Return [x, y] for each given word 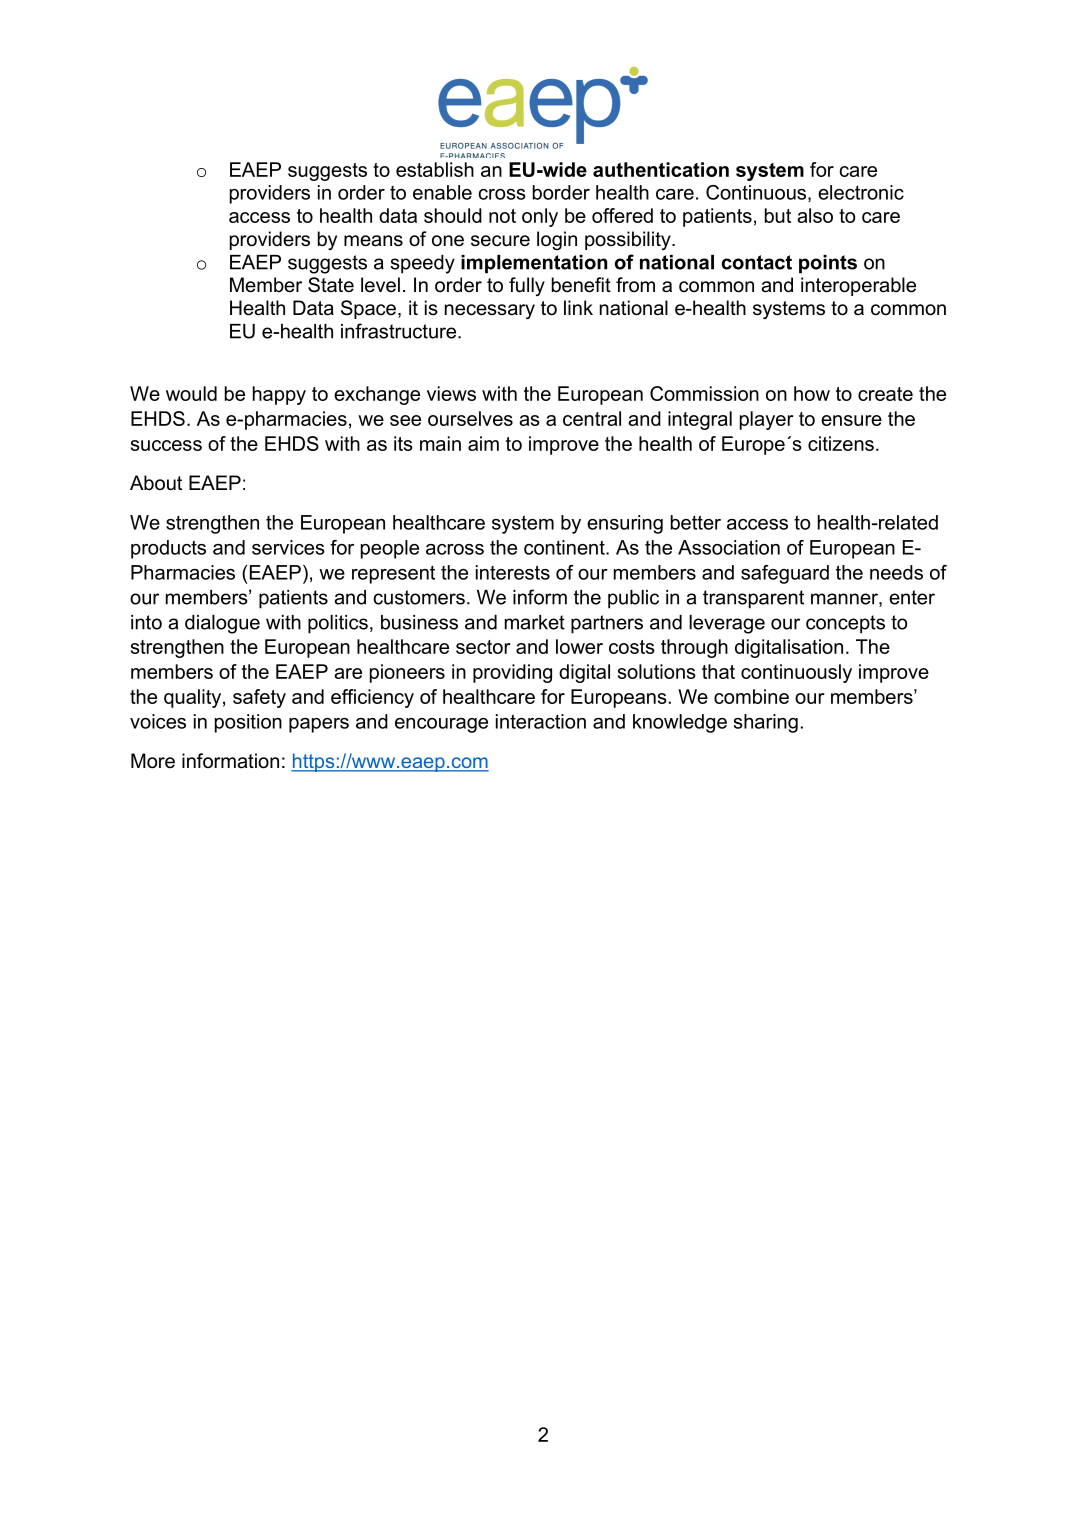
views [451, 393]
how [812, 393]
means [373, 241]
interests [513, 572]
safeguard [785, 574]
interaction [541, 721]
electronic [861, 192]
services [288, 547]
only [540, 217]
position [248, 723]
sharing [766, 723]
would [191, 393]
